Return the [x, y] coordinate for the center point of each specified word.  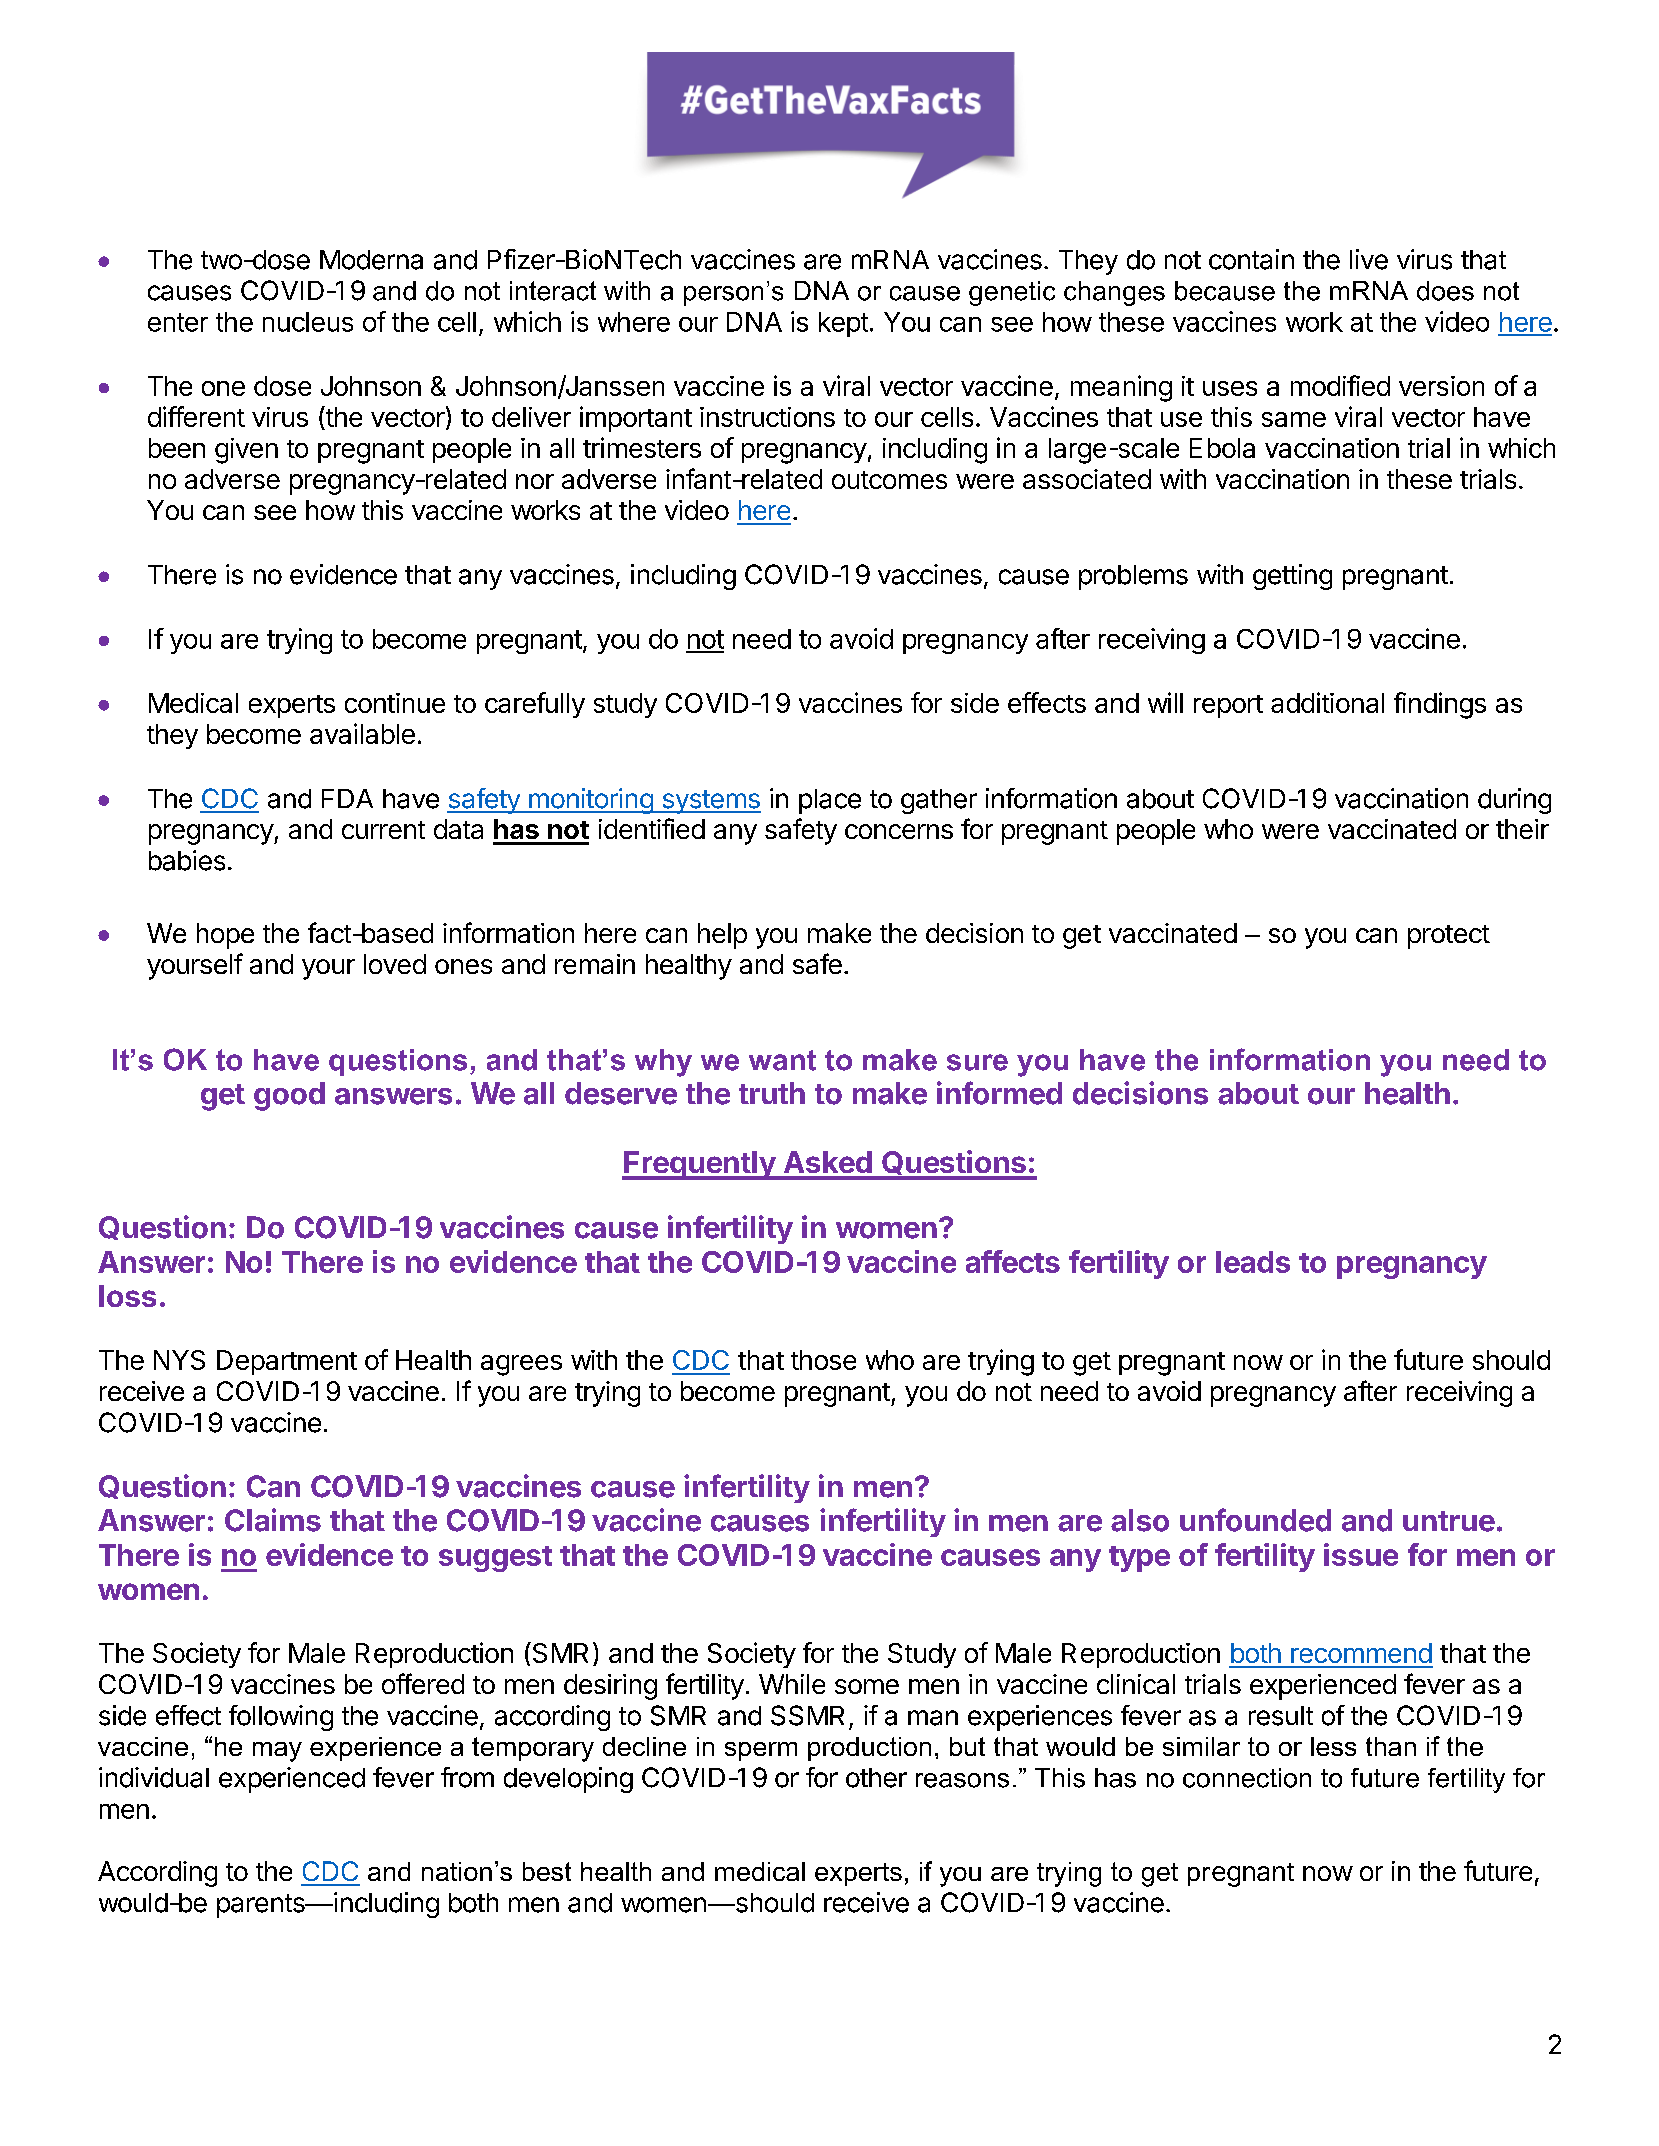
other [876, 1778]
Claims [273, 1520]
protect [1449, 937]
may [277, 1752]
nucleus [308, 322]
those [823, 1360]
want [782, 1060]
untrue [1449, 1521]
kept [843, 324]
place [830, 801]
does [1445, 291]
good [289, 1096]
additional [1327, 702]
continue [395, 703]
